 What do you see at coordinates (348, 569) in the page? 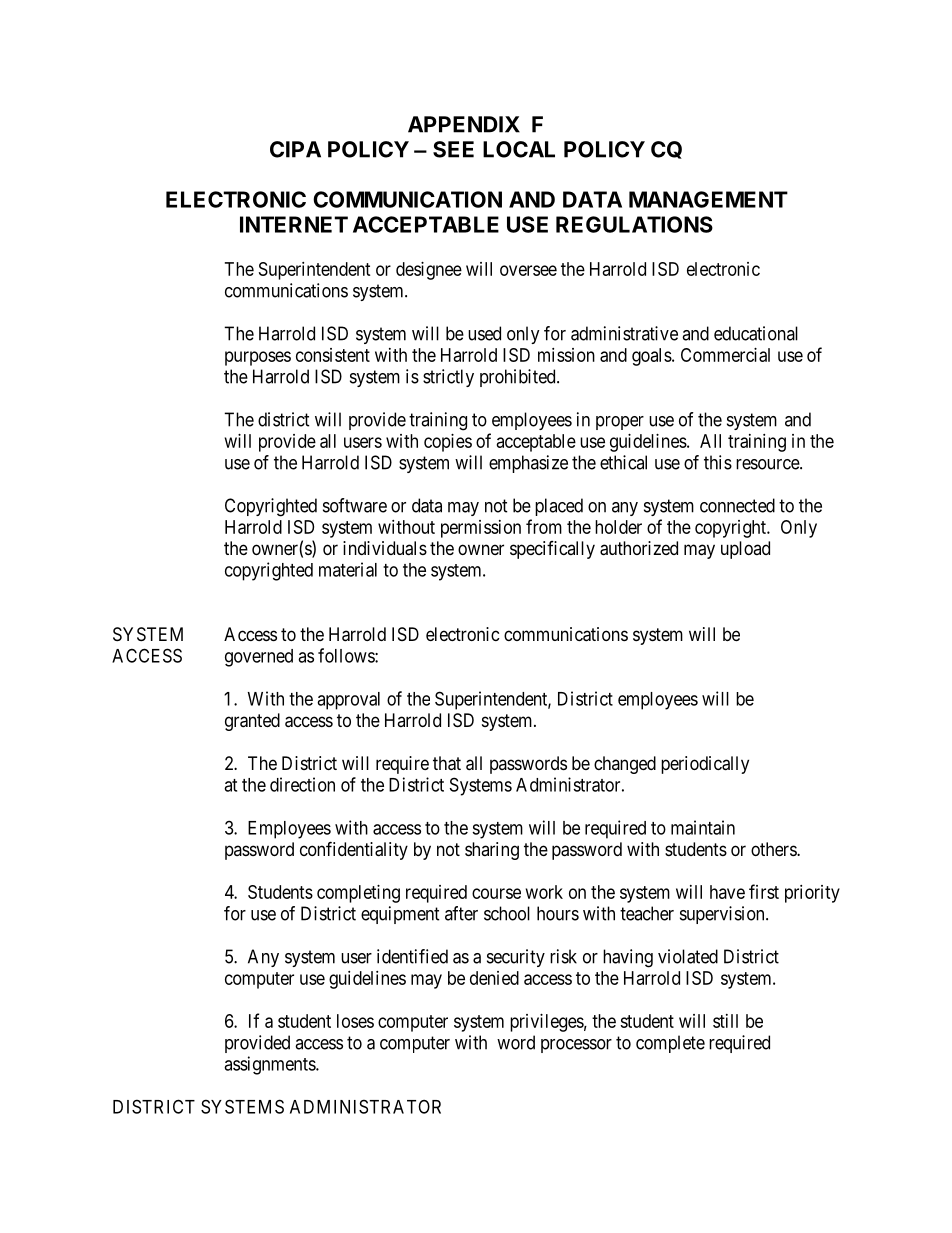
I see `material` at bounding box center [348, 569].
